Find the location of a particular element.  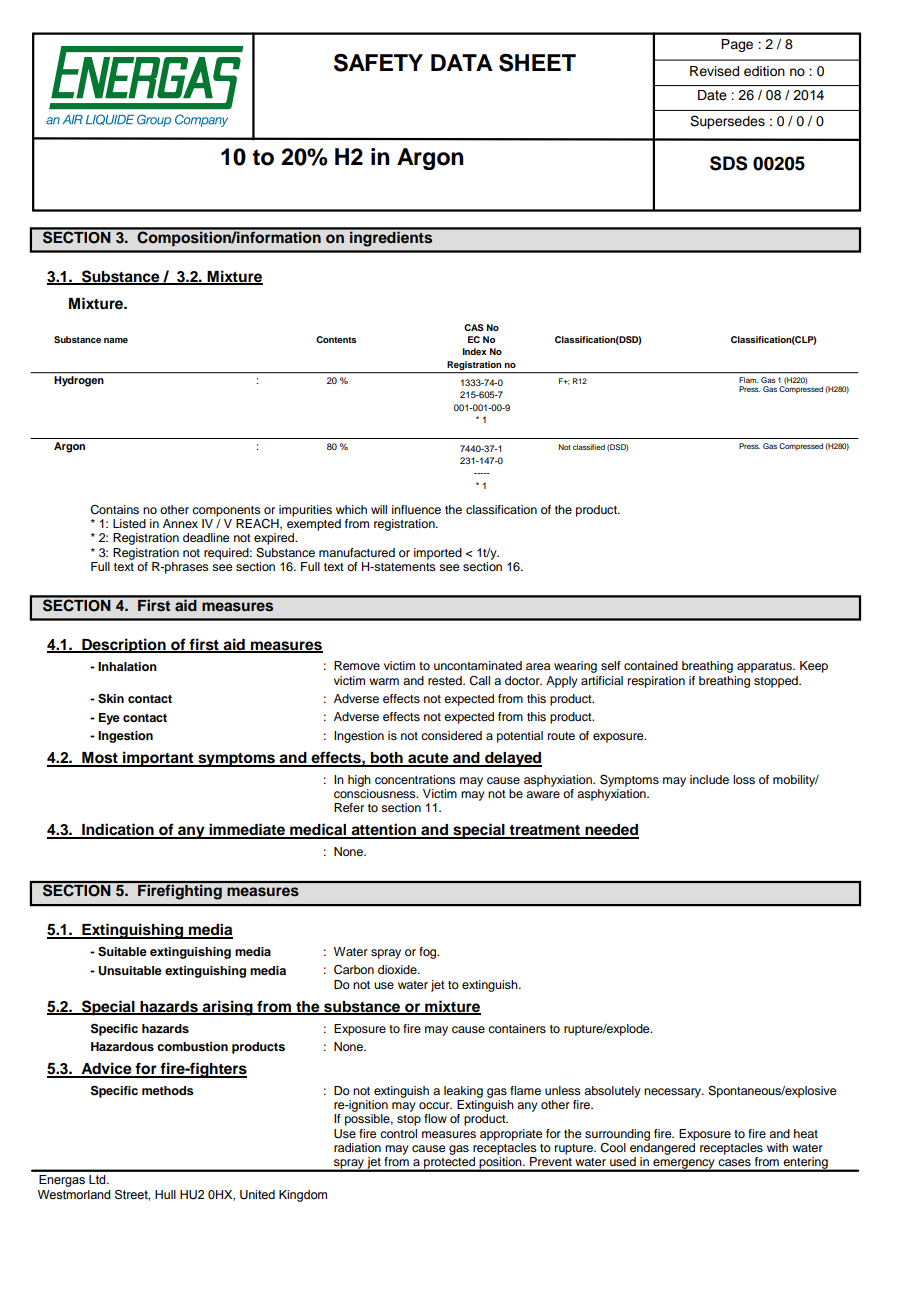

uncontaminated is located at coordinates (478, 665).
